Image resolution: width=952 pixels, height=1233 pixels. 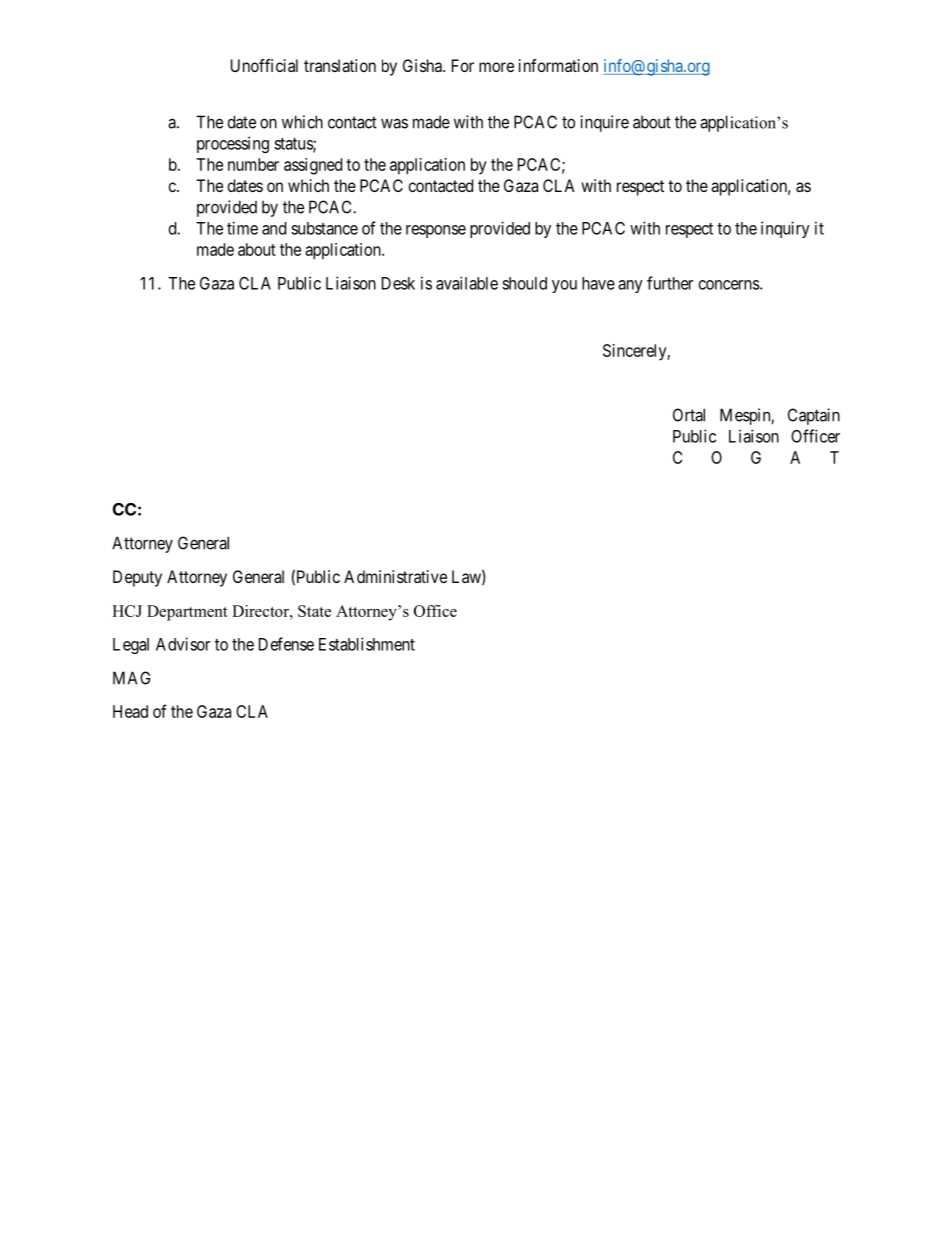 What do you see at coordinates (395, 576) in the screenshot?
I see `Administrative` at bounding box center [395, 576].
